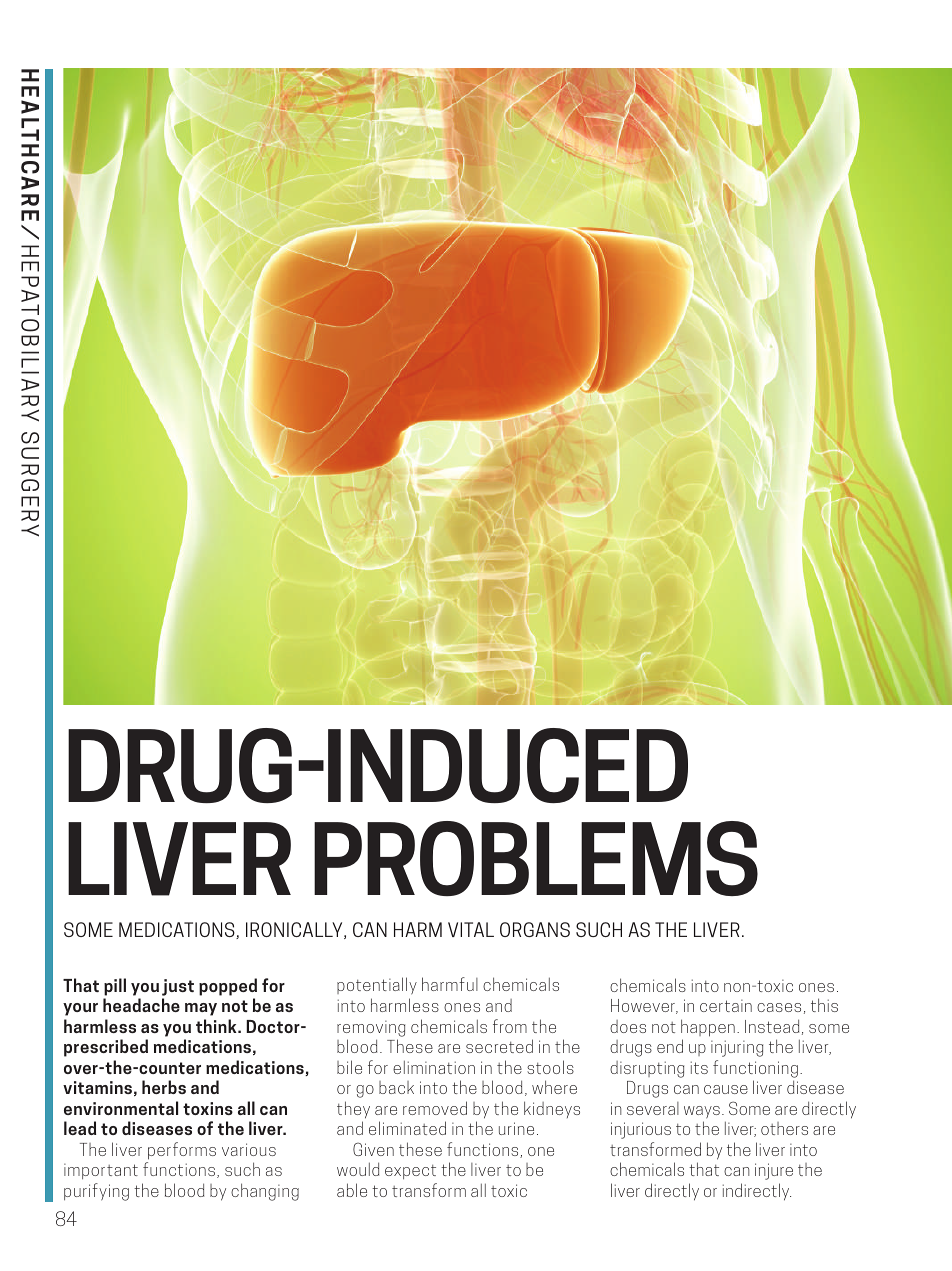  I want to click on elimination, so click(434, 1067).
